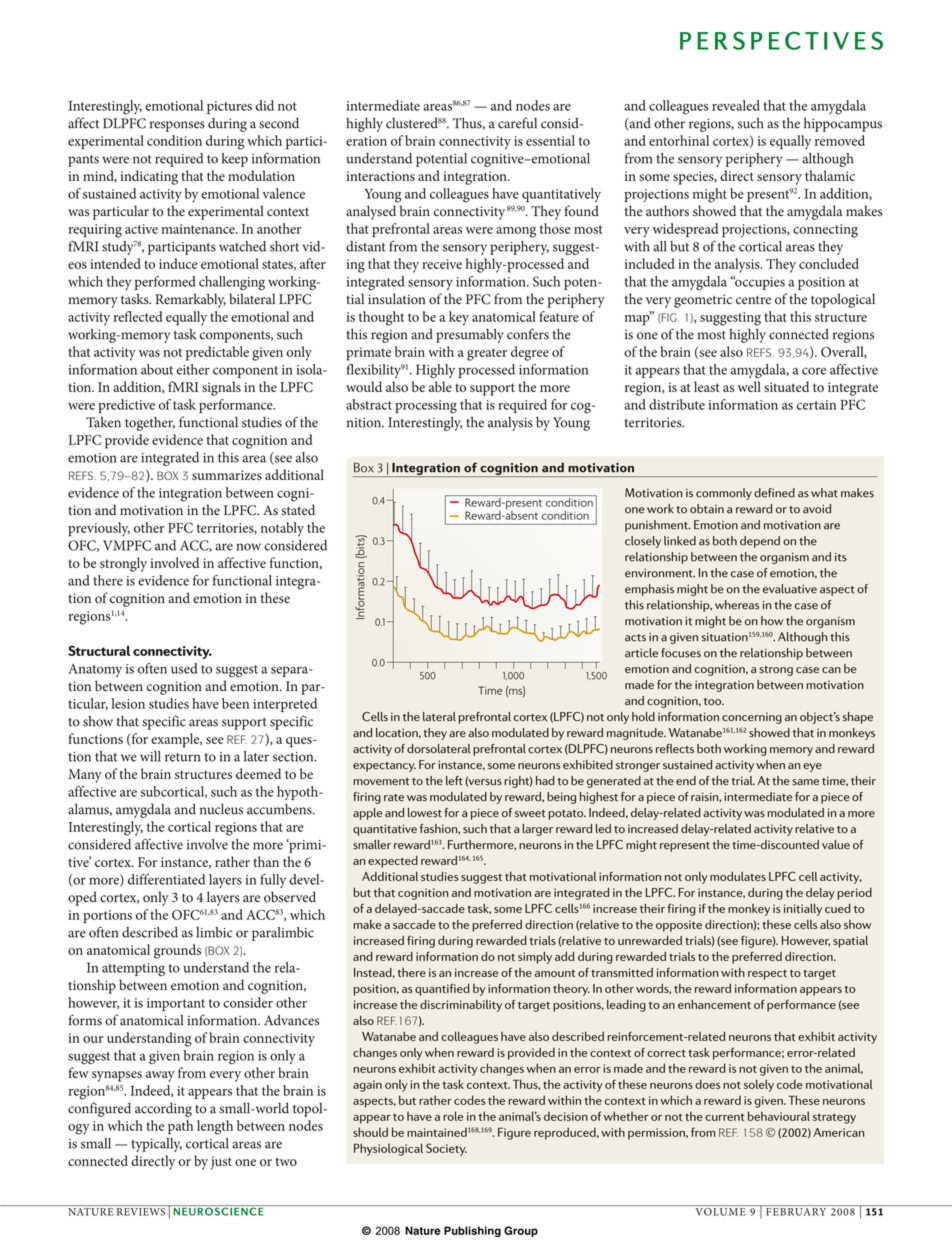 This image has height=1251, width=952. I want to click on careful, so click(517, 123).
